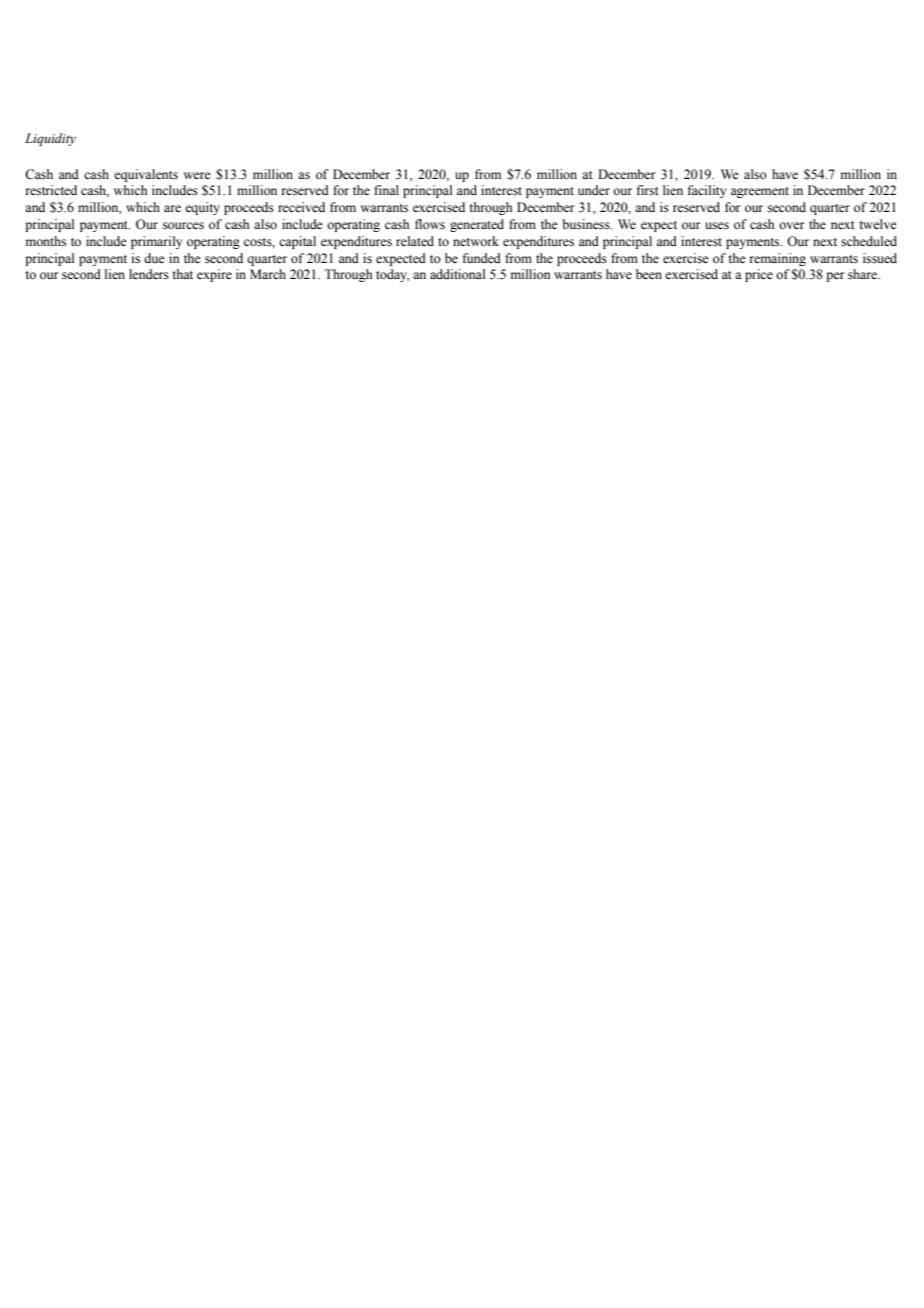  What do you see at coordinates (458, 274) in the page?
I see `additional` at bounding box center [458, 274].
